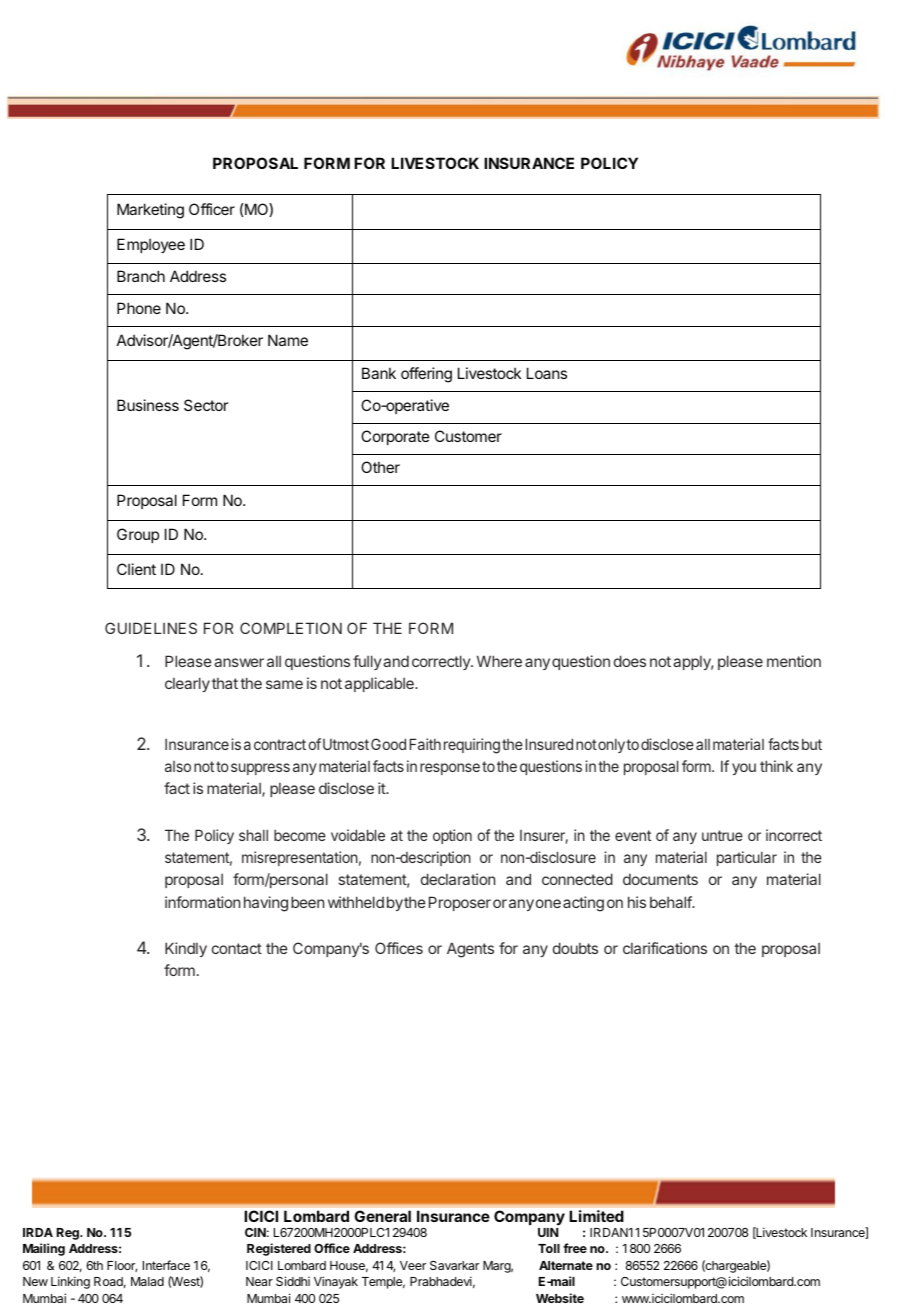 The width and height of the screenshot is (924, 1308). I want to click on also, so click(178, 766).
